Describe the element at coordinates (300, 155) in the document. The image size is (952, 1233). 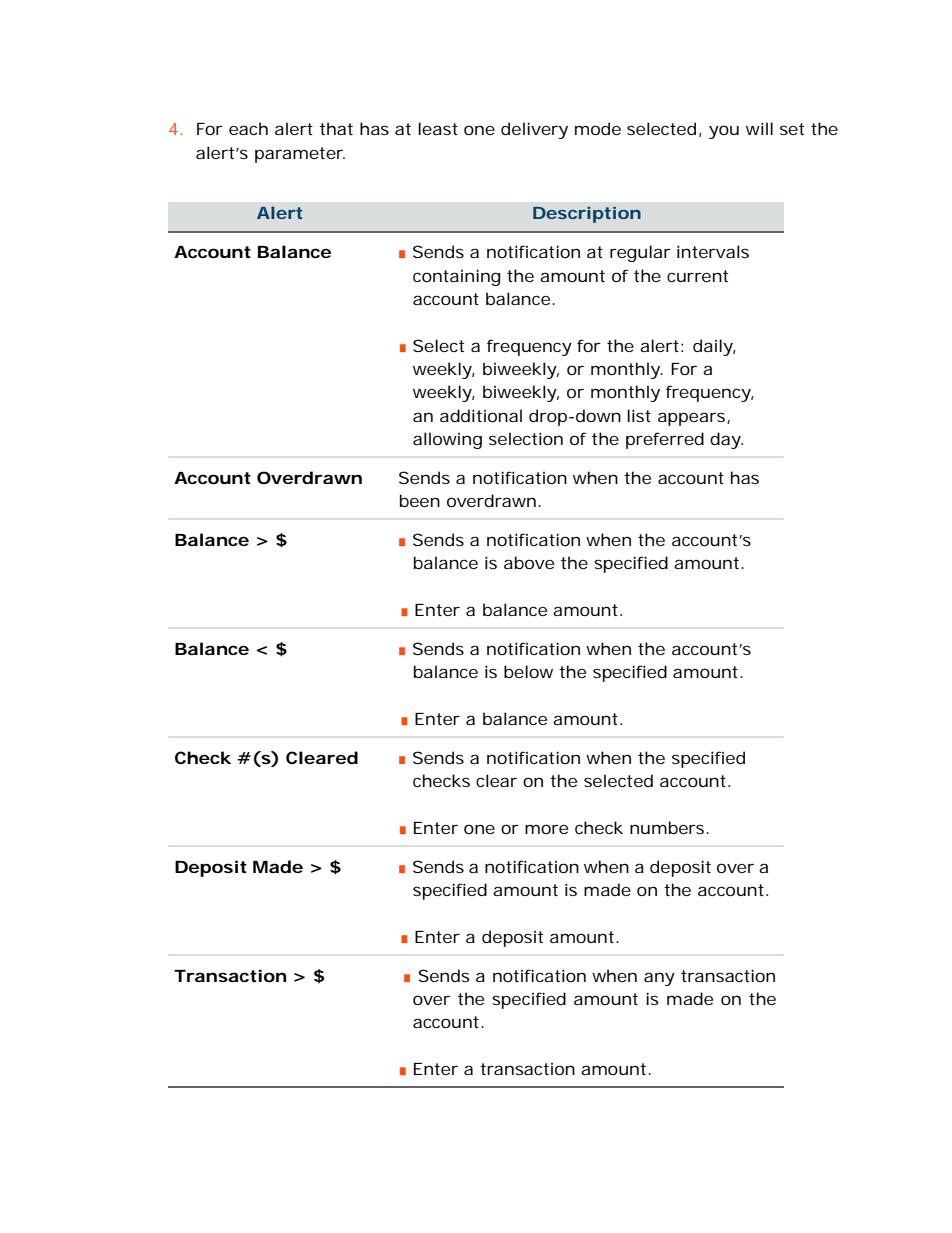
I see `parameter` at that location.
